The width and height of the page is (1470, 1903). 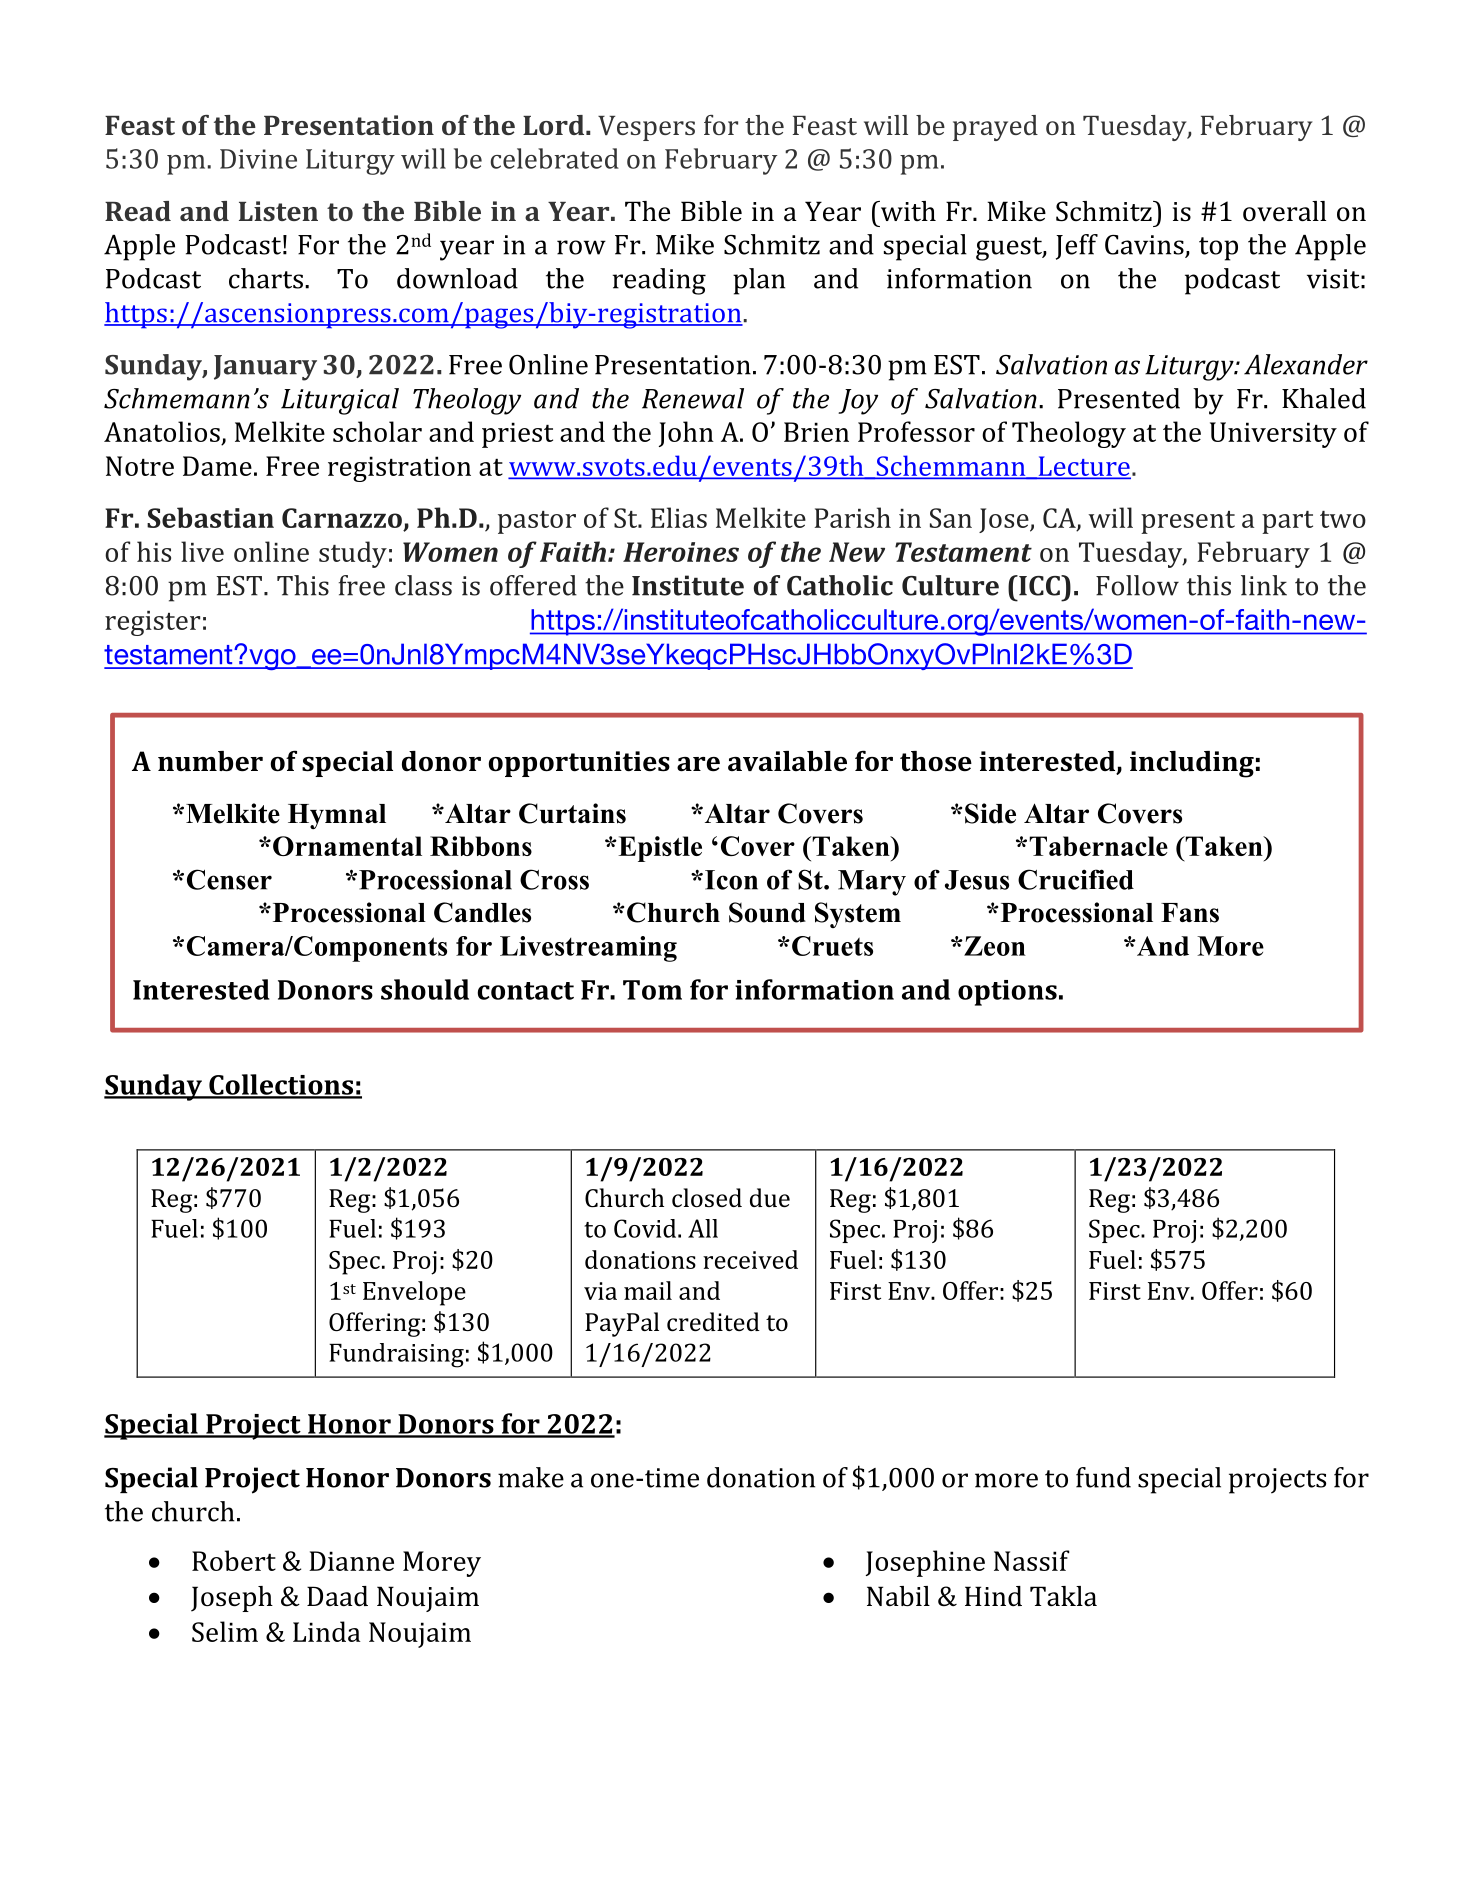 I want to click on Robert, so click(x=234, y=1560).
